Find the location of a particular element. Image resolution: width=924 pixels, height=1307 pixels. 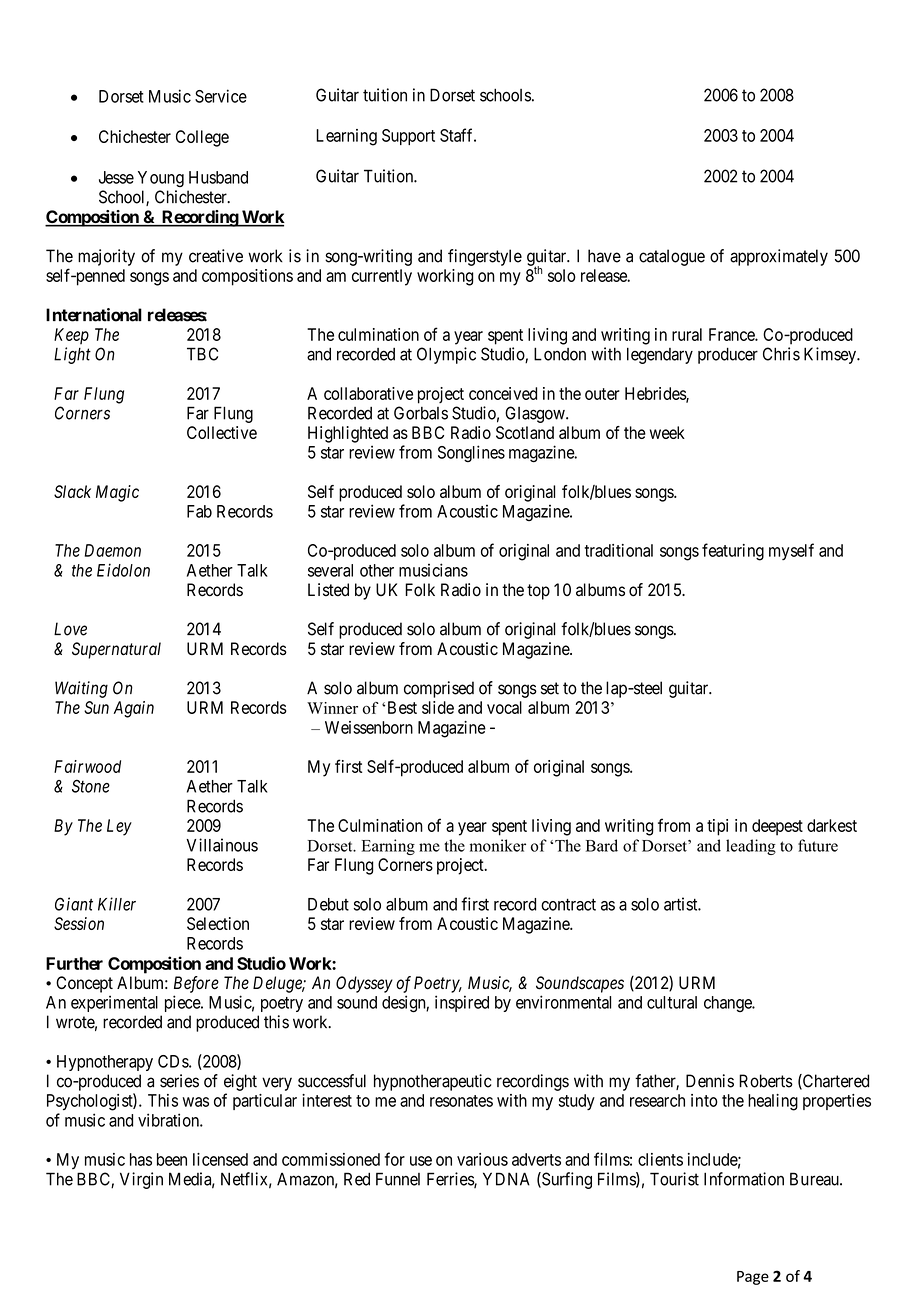

moniker is located at coordinates (498, 845).
